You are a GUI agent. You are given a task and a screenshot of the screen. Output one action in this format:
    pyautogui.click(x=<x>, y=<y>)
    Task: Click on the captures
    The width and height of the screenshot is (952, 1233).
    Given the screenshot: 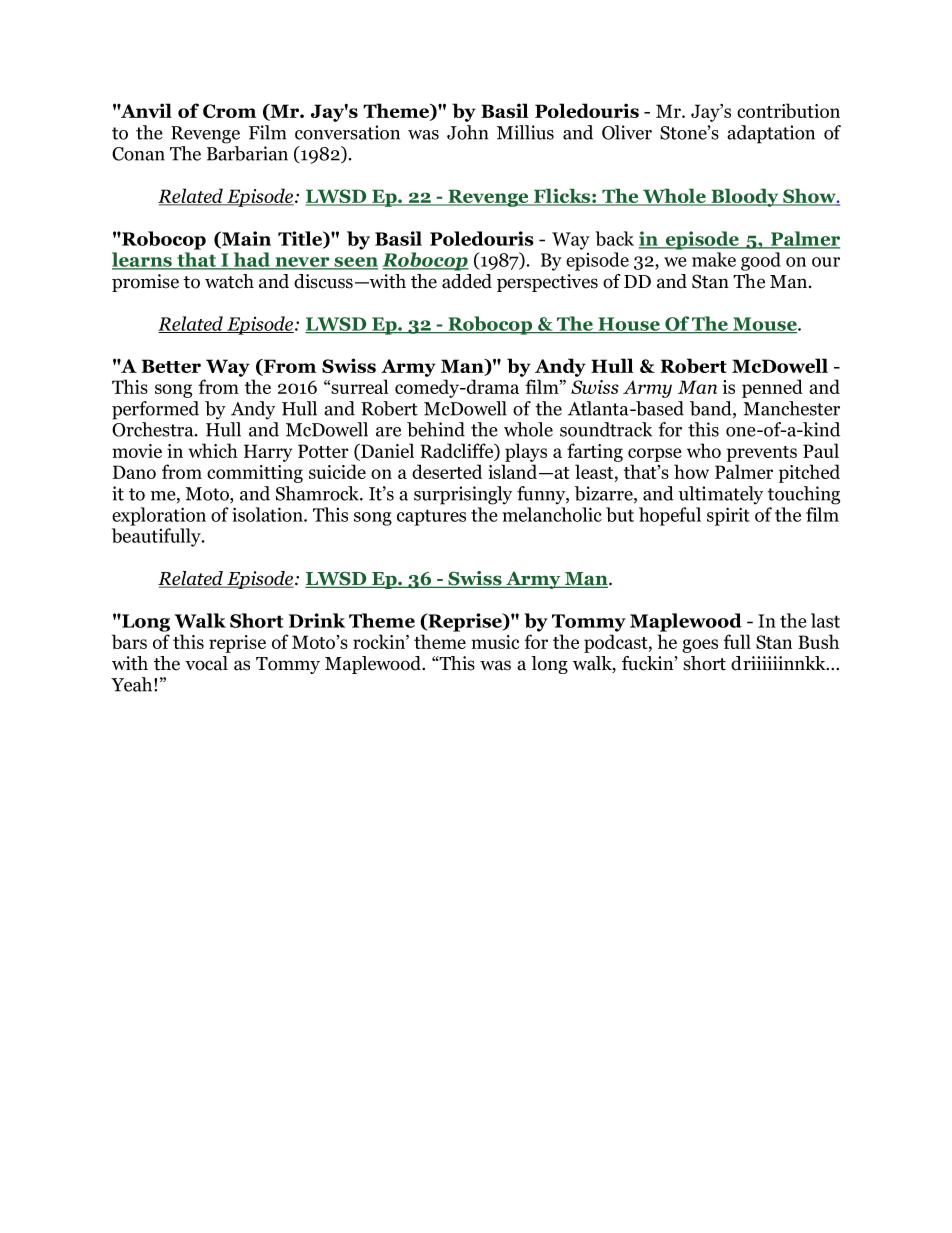 What is the action you would take?
    pyautogui.click(x=431, y=517)
